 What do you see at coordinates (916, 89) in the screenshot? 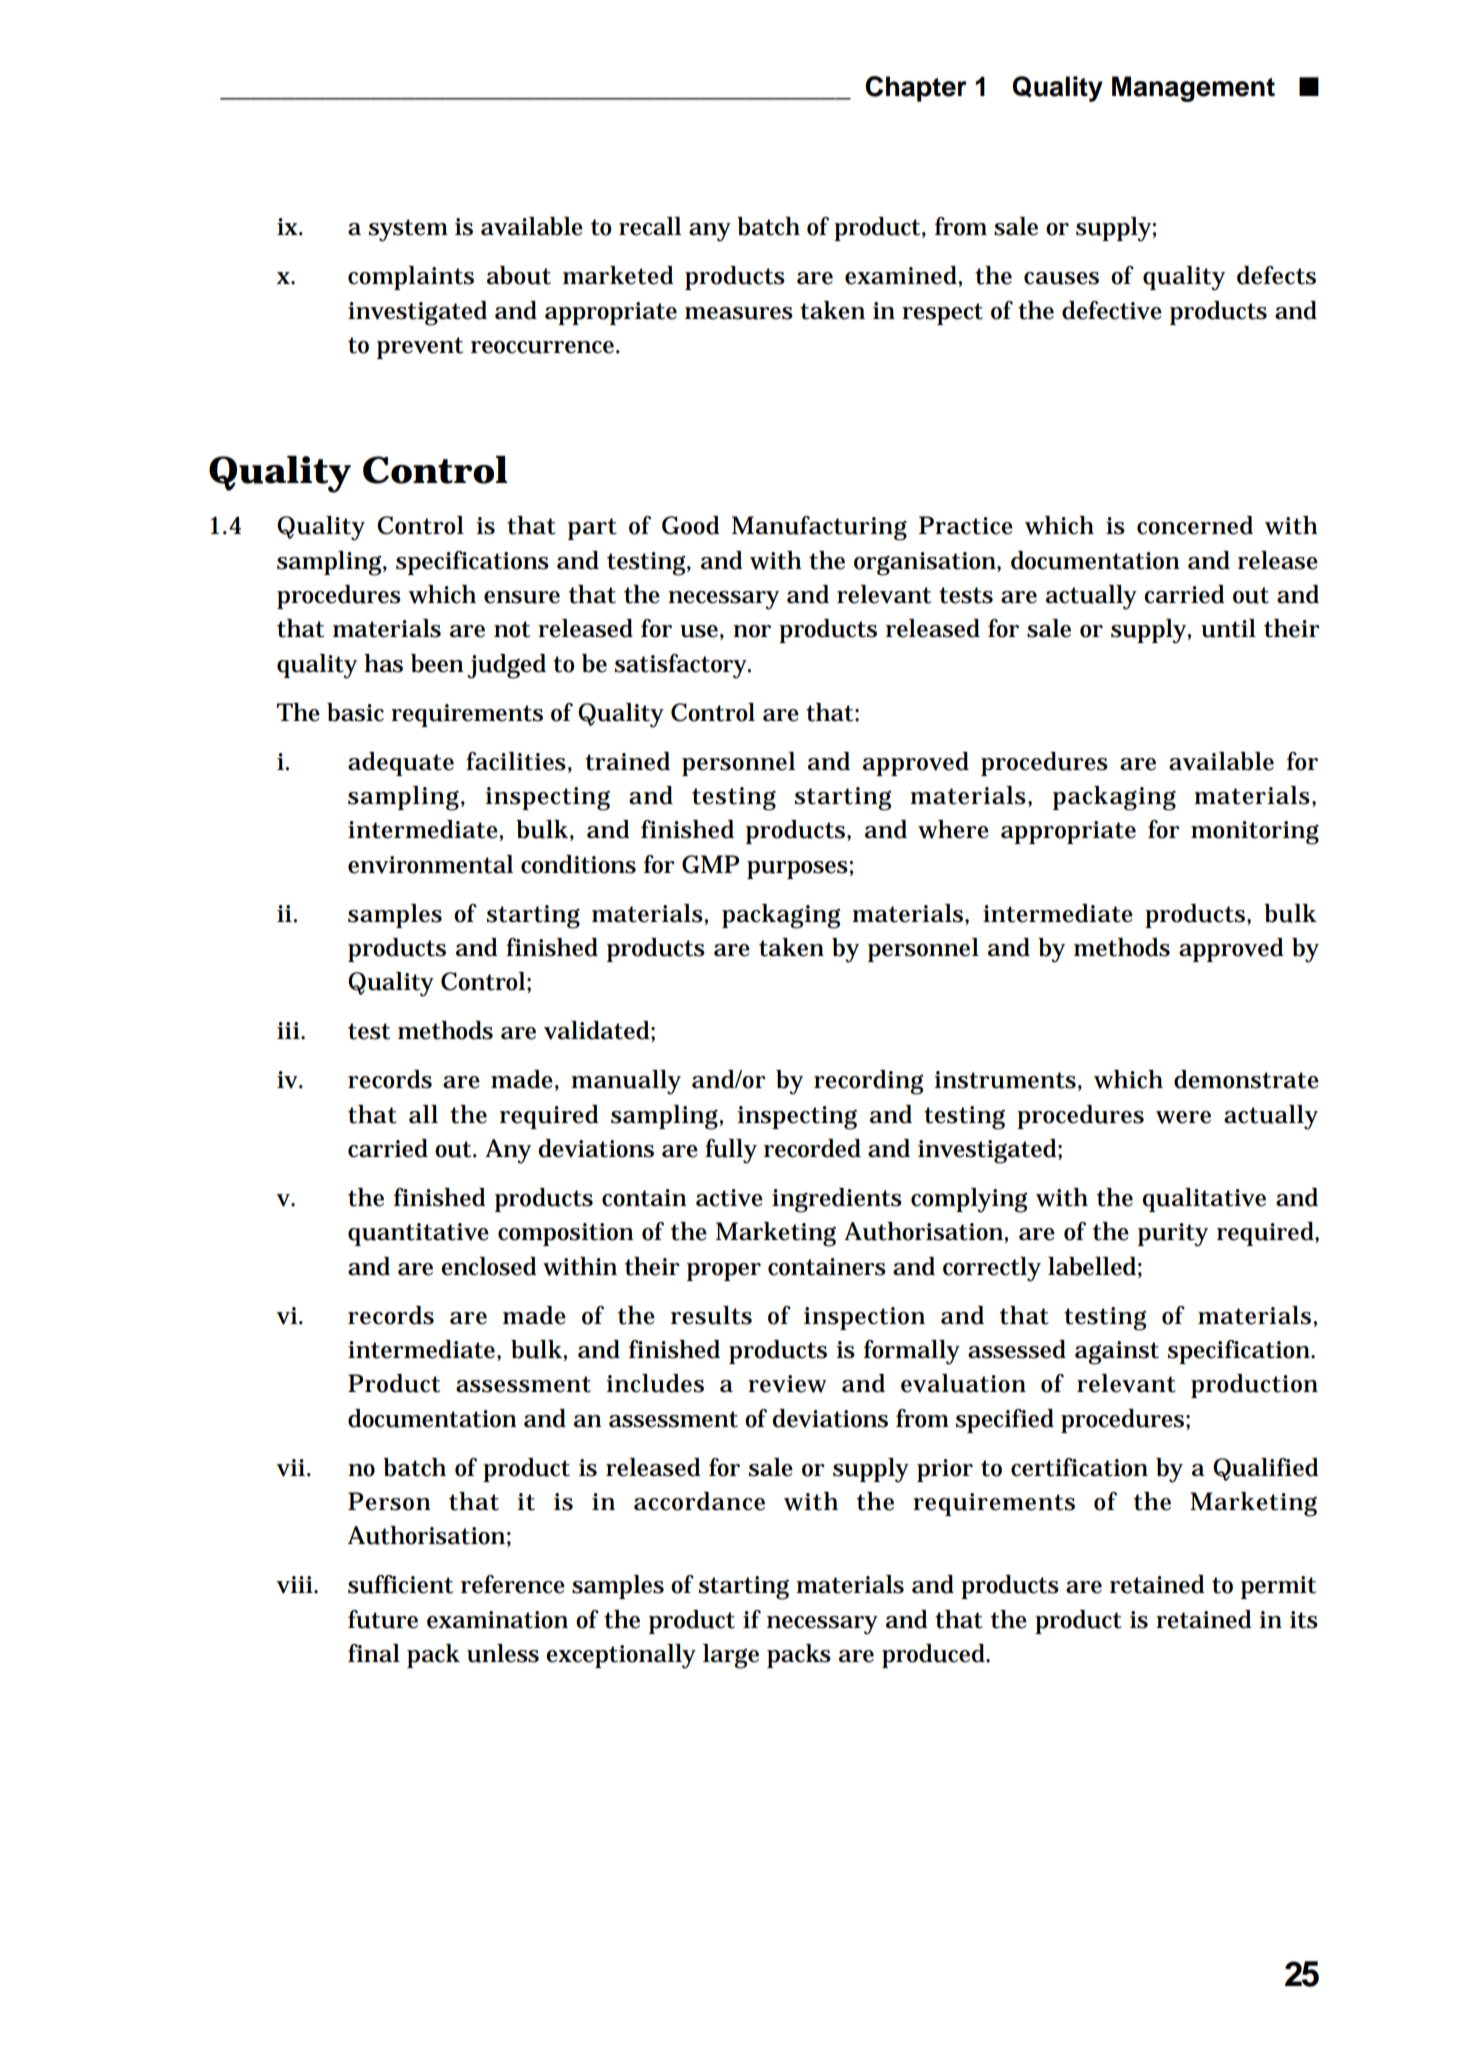
I see `Chapter` at bounding box center [916, 89].
